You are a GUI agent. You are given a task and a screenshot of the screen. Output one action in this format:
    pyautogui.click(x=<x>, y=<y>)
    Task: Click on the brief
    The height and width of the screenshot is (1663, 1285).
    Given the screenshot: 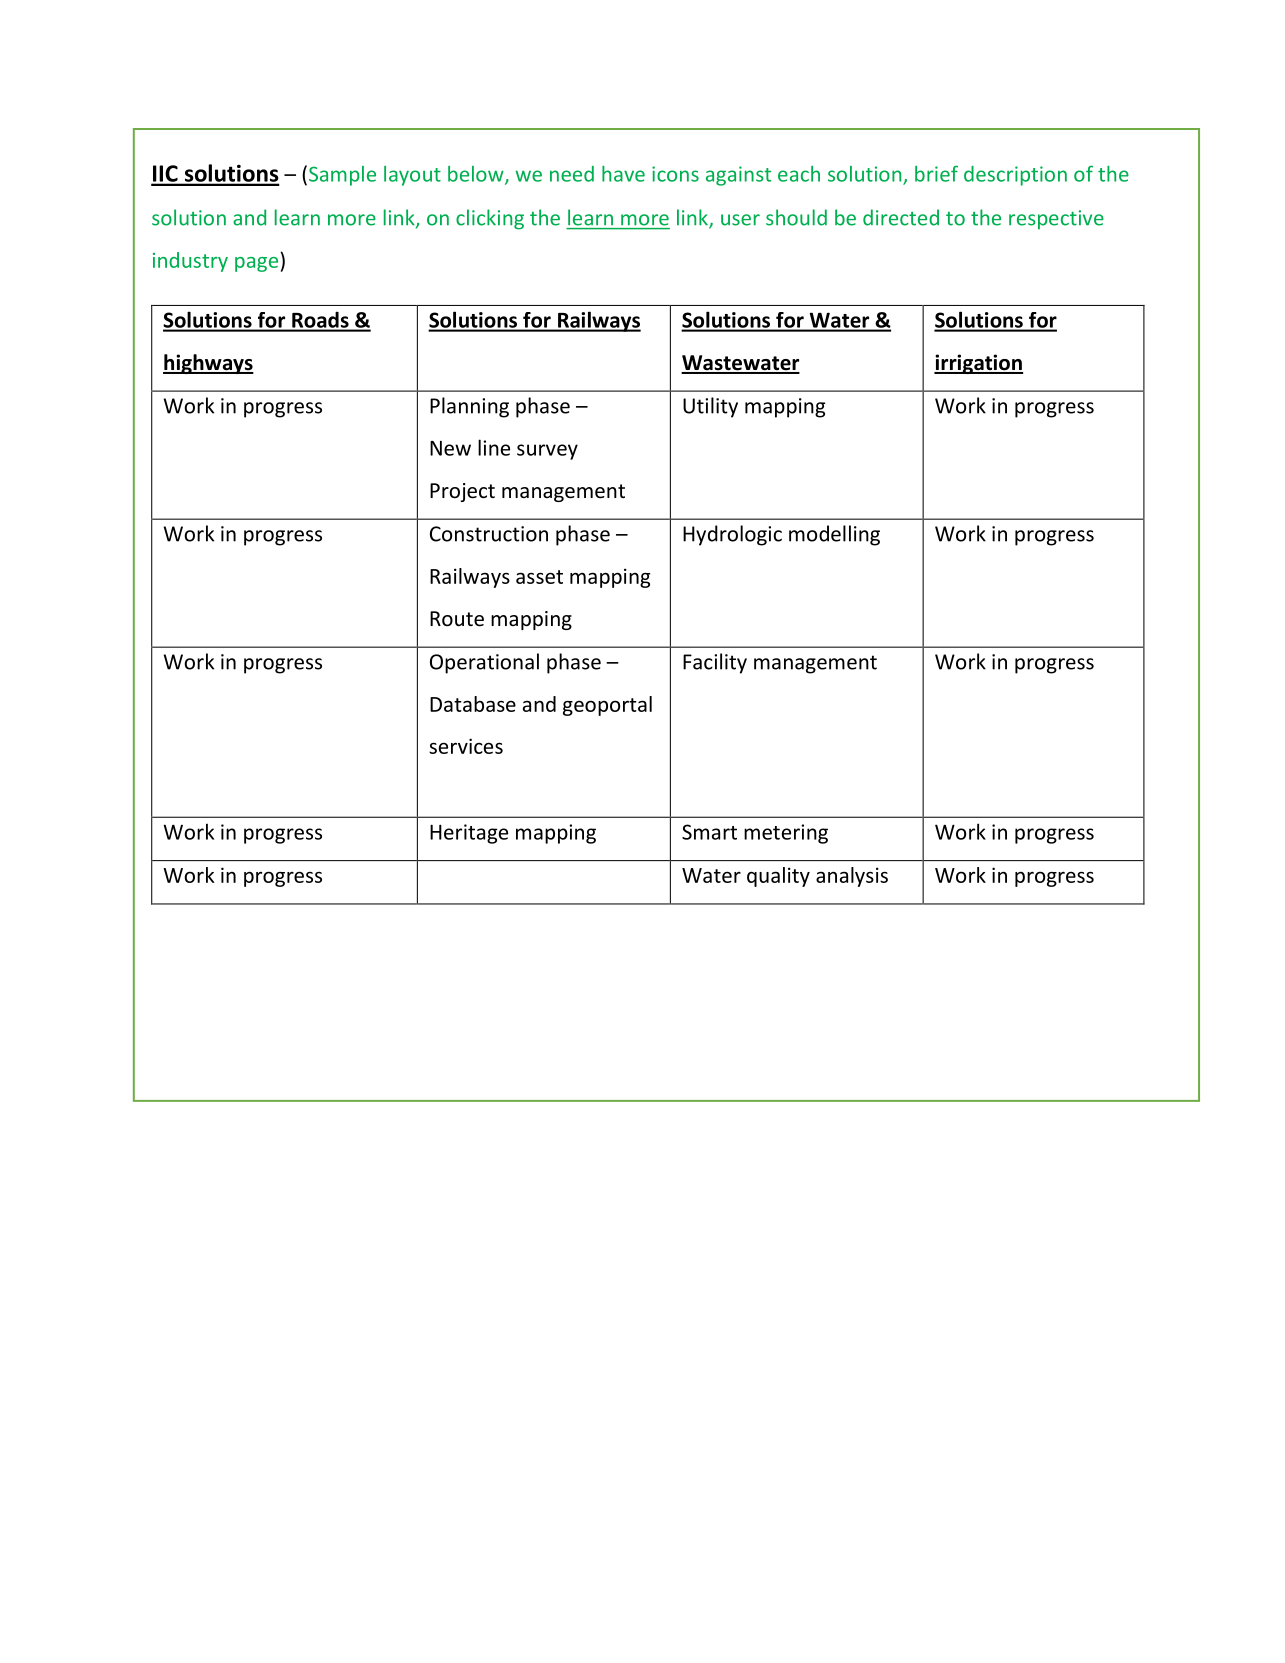 What is the action you would take?
    pyautogui.click(x=936, y=173)
